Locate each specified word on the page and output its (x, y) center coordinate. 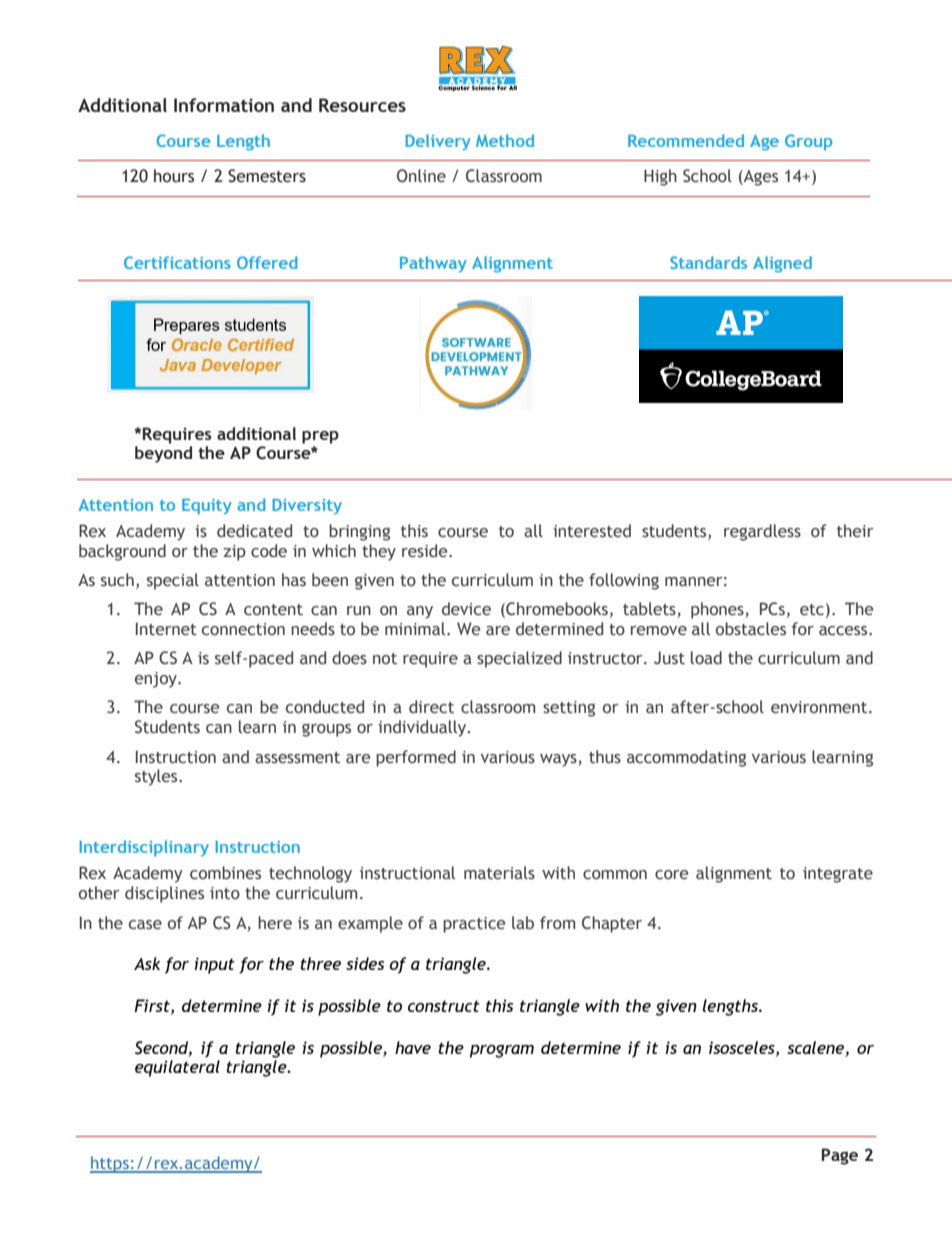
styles (157, 777)
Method (505, 140)
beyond (163, 454)
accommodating (686, 758)
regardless (762, 532)
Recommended (686, 140)
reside (426, 551)
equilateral (177, 1068)
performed (416, 758)
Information (224, 105)
